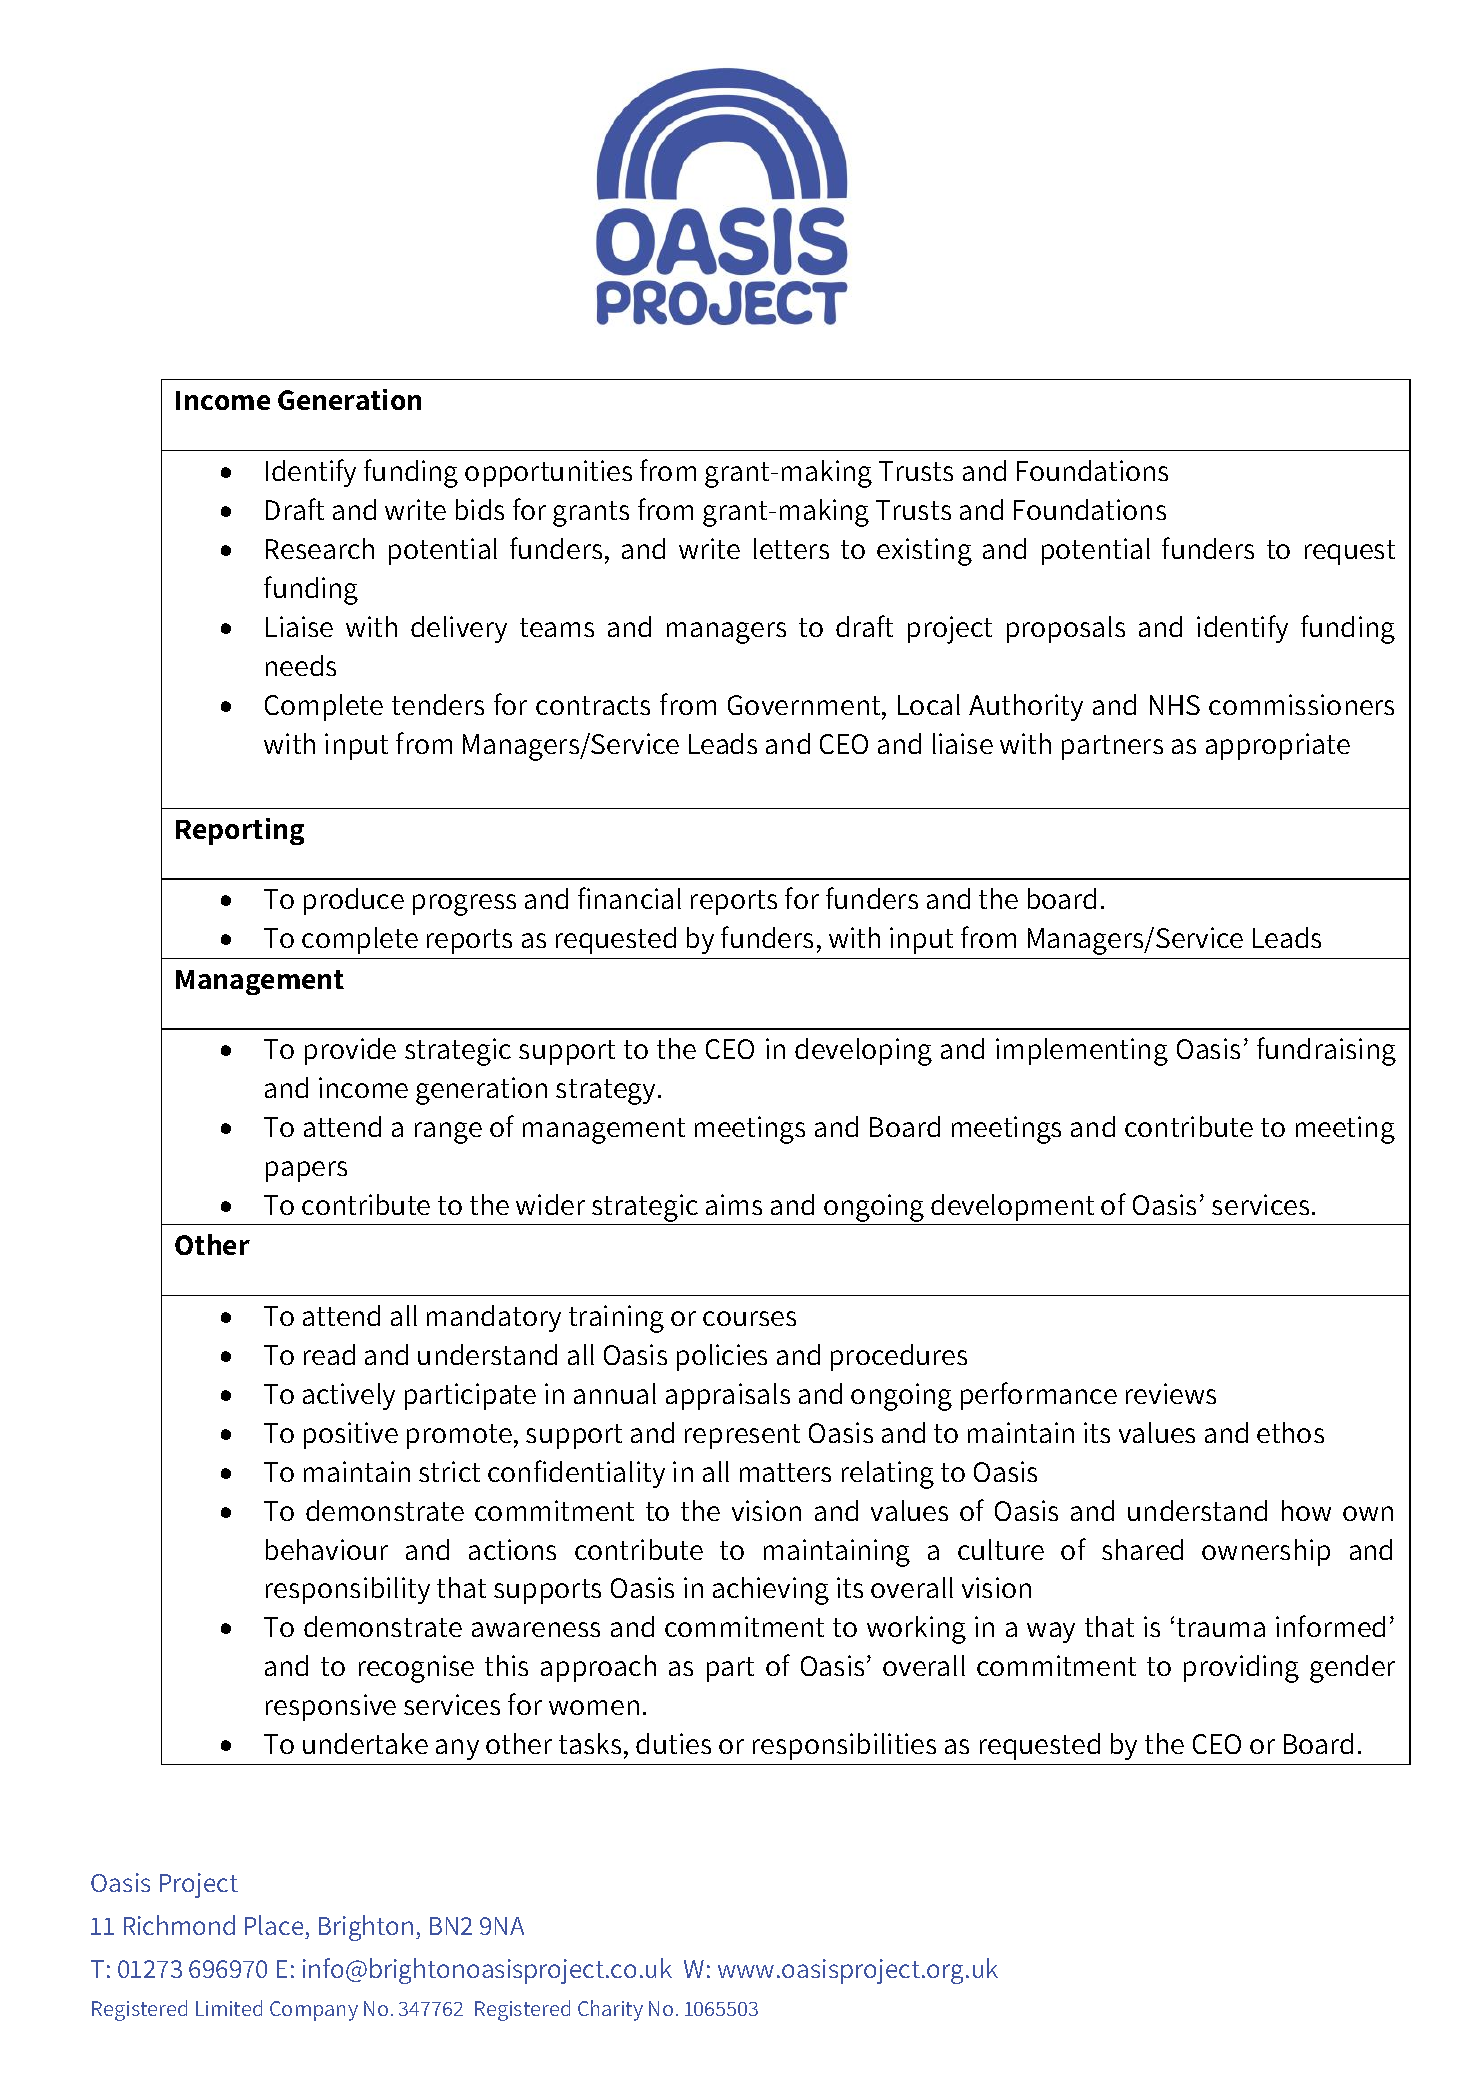  What do you see at coordinates (320, 548) in the image?
I see `Research` at bounding box center [320, 548].
